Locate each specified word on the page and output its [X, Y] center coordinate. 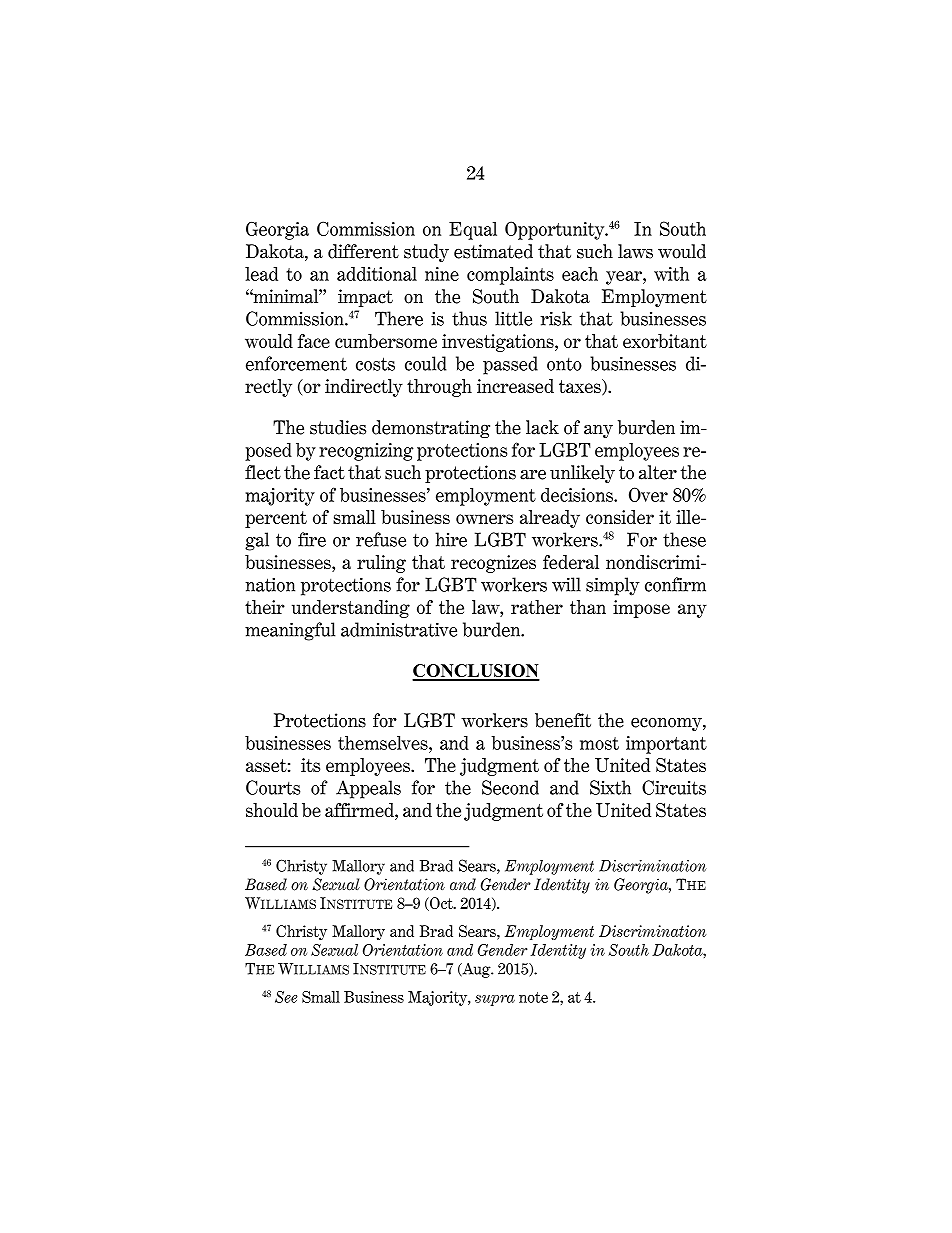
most [599, 743]
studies [338, 427]
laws [635, 251]
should [272, 810]
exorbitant [665, 341]
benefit [563, 720]
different [363, 251]
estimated [493, 251]
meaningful [290, 631]
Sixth [610, 787]
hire [451, 539]
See [286, 997]
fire [312, 539]
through [439, 388]
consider [620, 517]
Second [510, 787]
